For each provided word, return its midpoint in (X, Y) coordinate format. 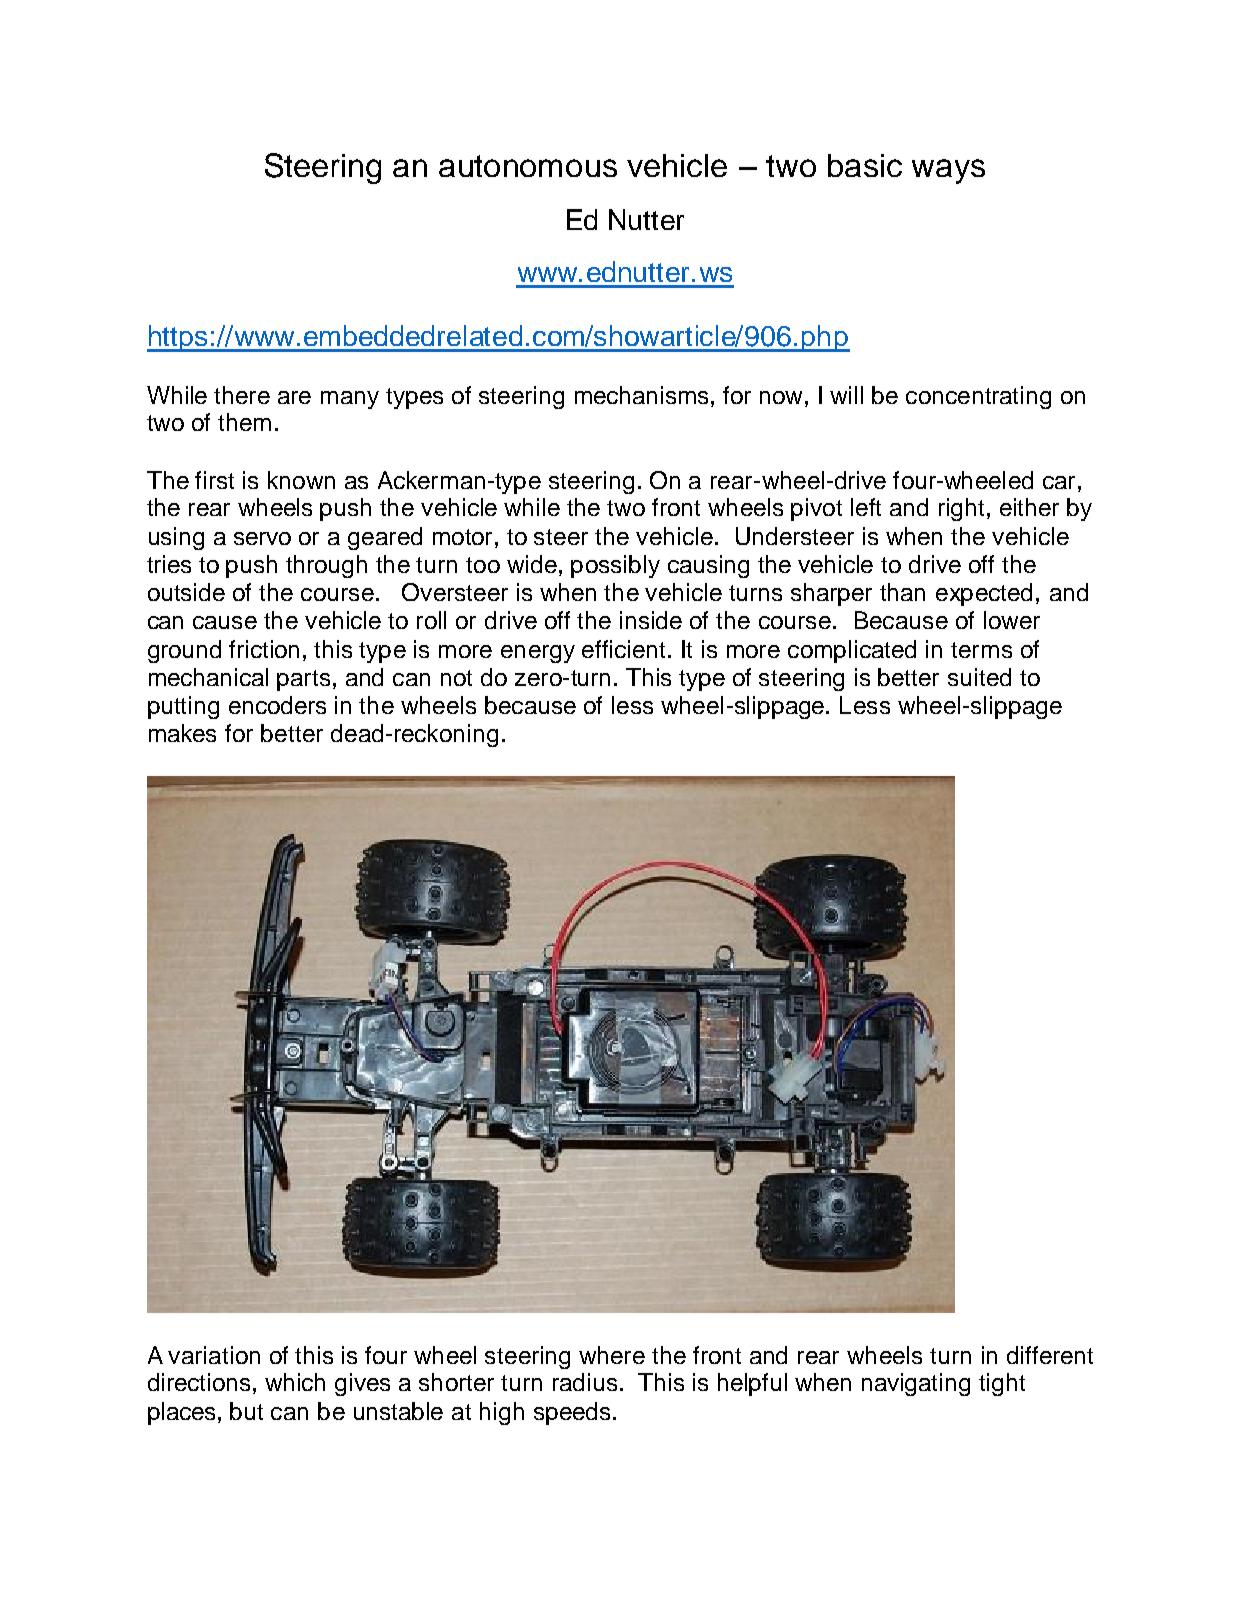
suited (979, 677)
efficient (625, 649)
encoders (277, 705)
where (612, 1355)
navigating (916, 1384)
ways (948, 171)
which (295, 1382)
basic (865, 165)
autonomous (528, 166)
